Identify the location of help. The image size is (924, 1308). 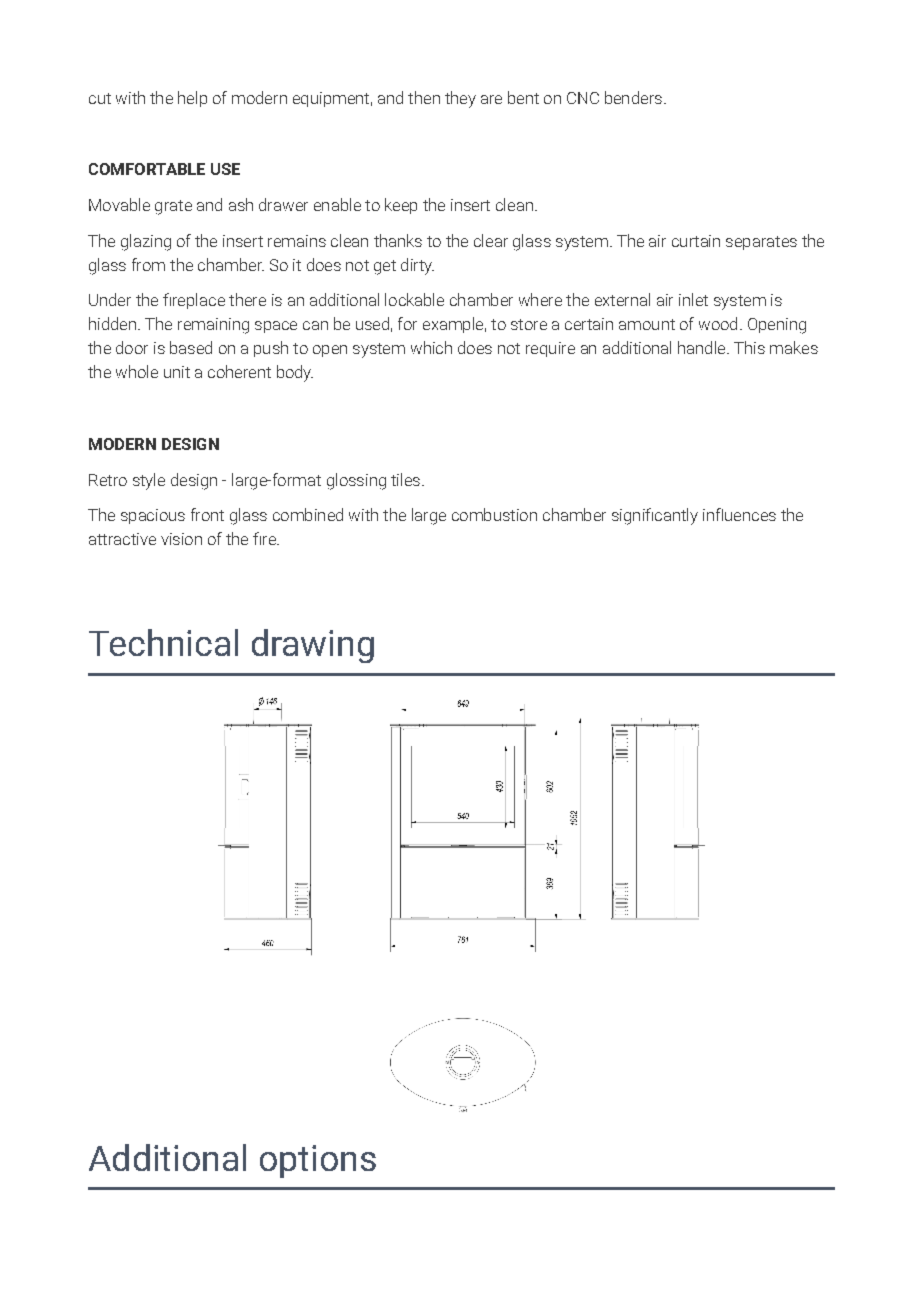
(192, 99).
